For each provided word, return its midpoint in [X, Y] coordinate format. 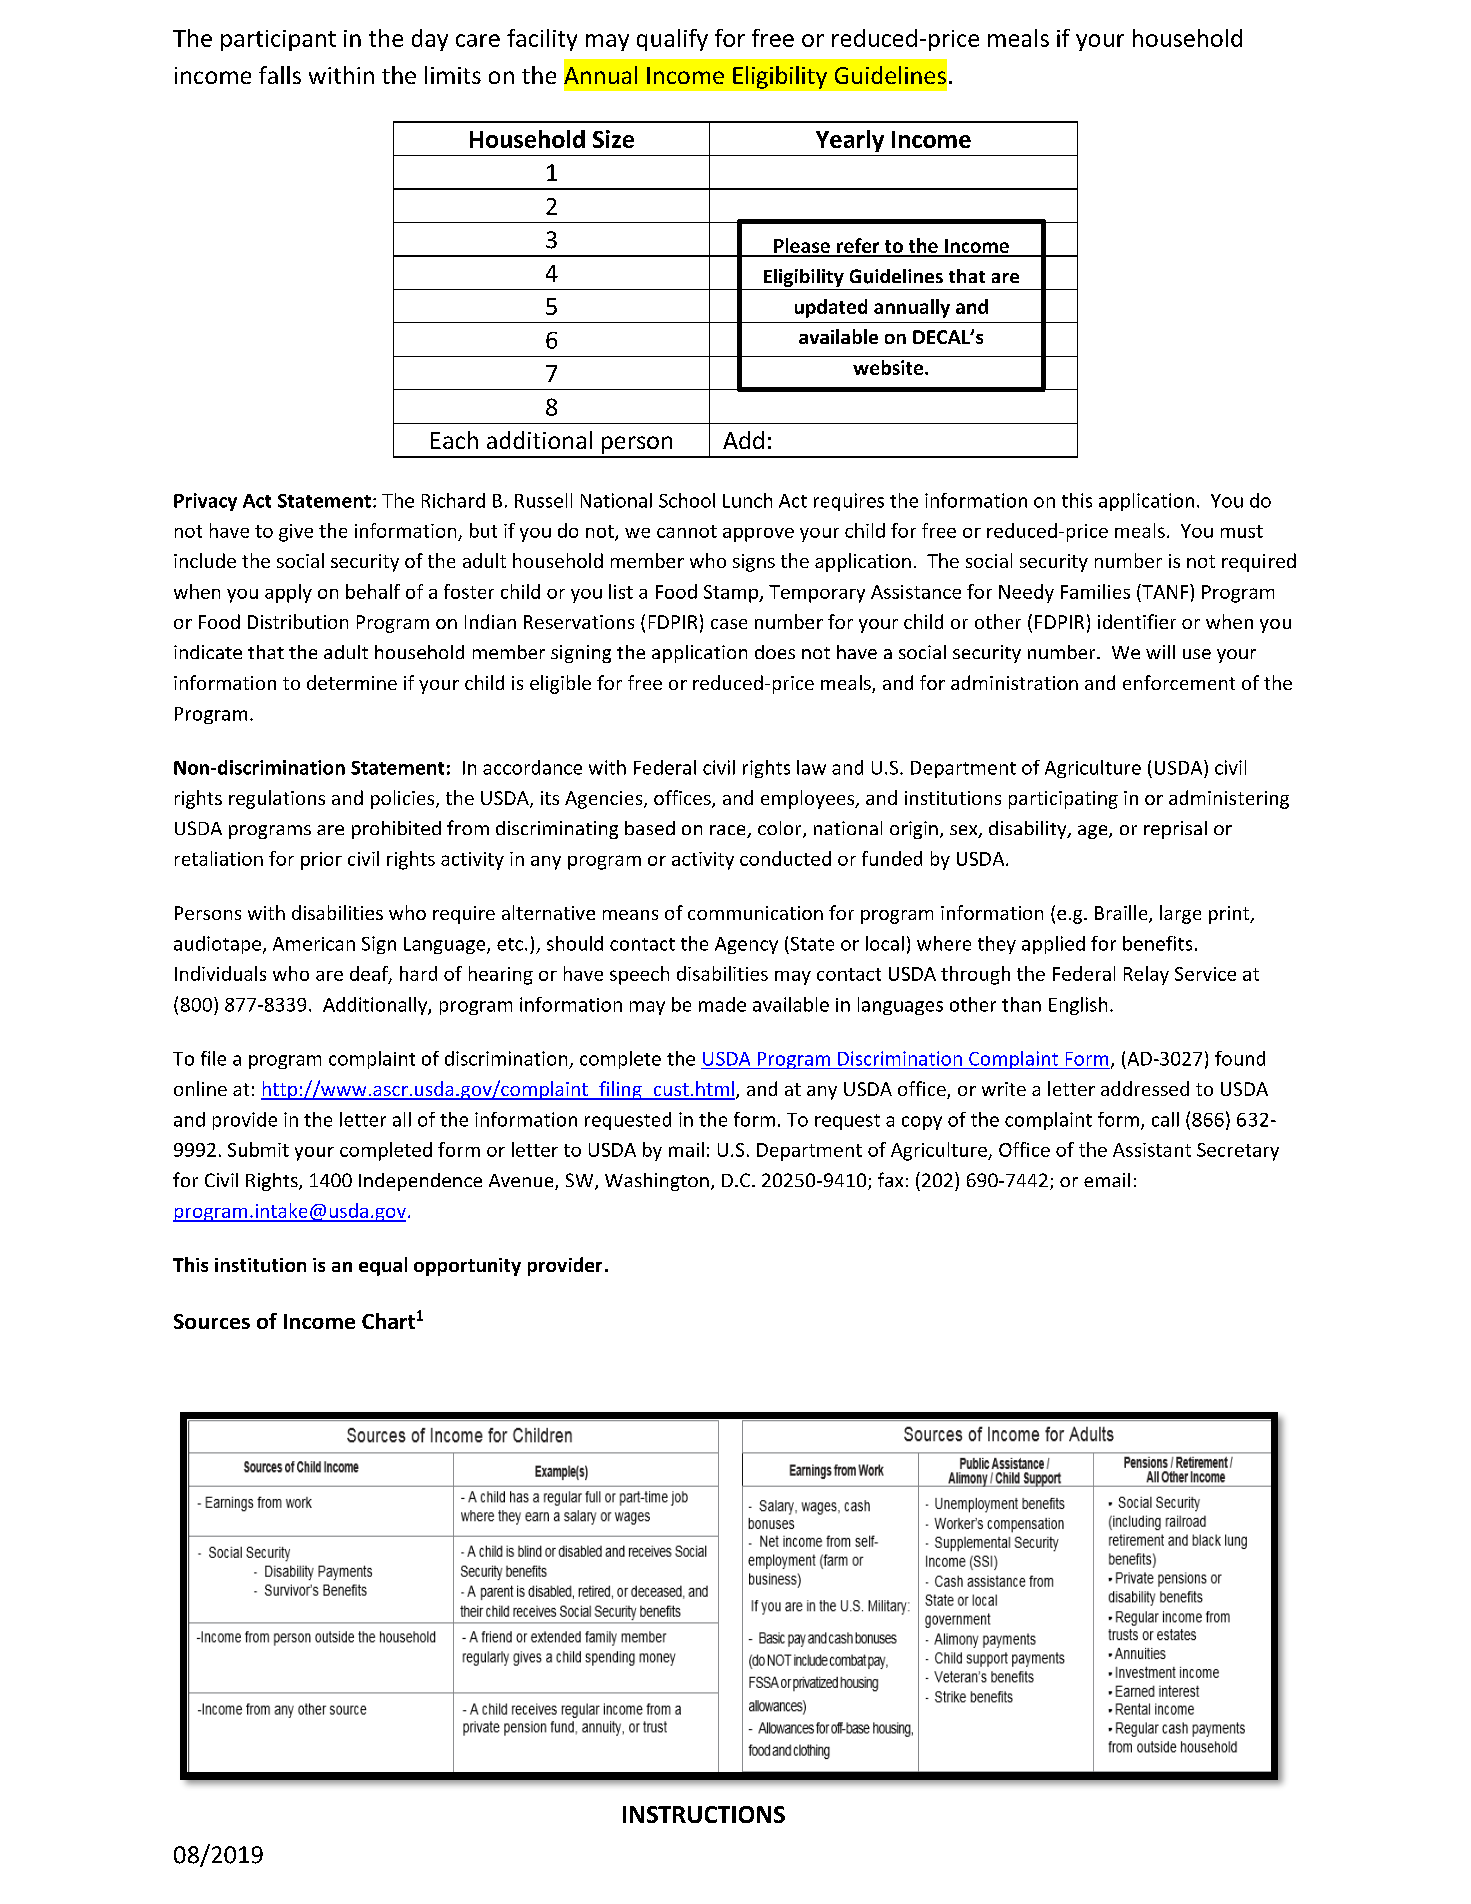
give [296, 533]
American [314, 944]
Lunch [747, 500]
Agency [746, 945]
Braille [1122, 914]
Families [1095, 591]
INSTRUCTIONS [704, 1814]
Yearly [850, 141]
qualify [672, 40]
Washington [657, 1182]
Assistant [1152, 1150]
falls [280, 75]
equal [383, 1266]
